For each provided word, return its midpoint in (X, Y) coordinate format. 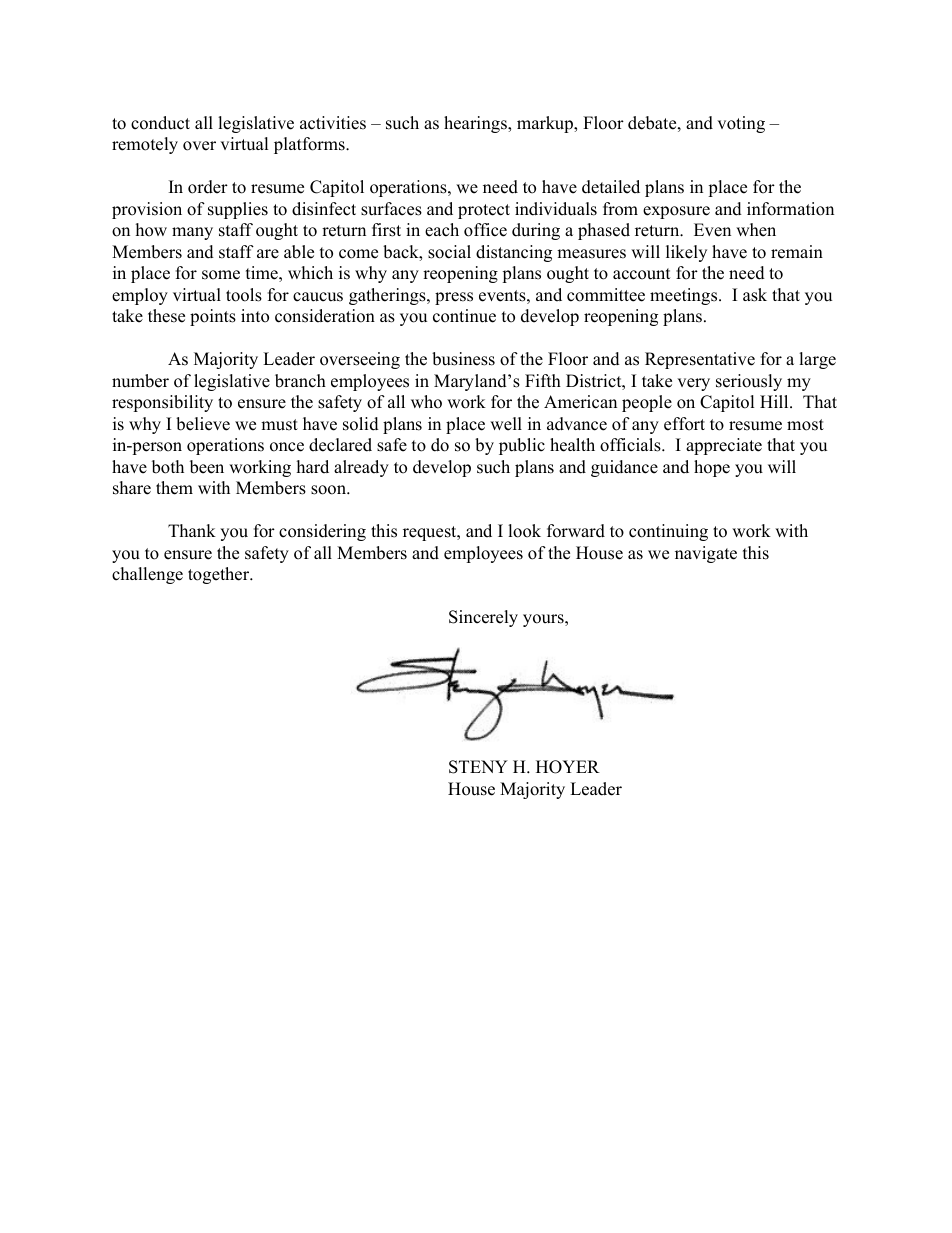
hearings (476, 124)
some (221, 275)
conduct (160, 123)
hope (712, 468)
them (174, 488)
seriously (749, 382)
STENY (478, 767)
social (449, 252)
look (524, 531)
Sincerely (483, 618)
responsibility (162, 403)
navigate (706, 554)
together (220, 575)
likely (686, 253)
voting (741, 124)
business (463, 359)
